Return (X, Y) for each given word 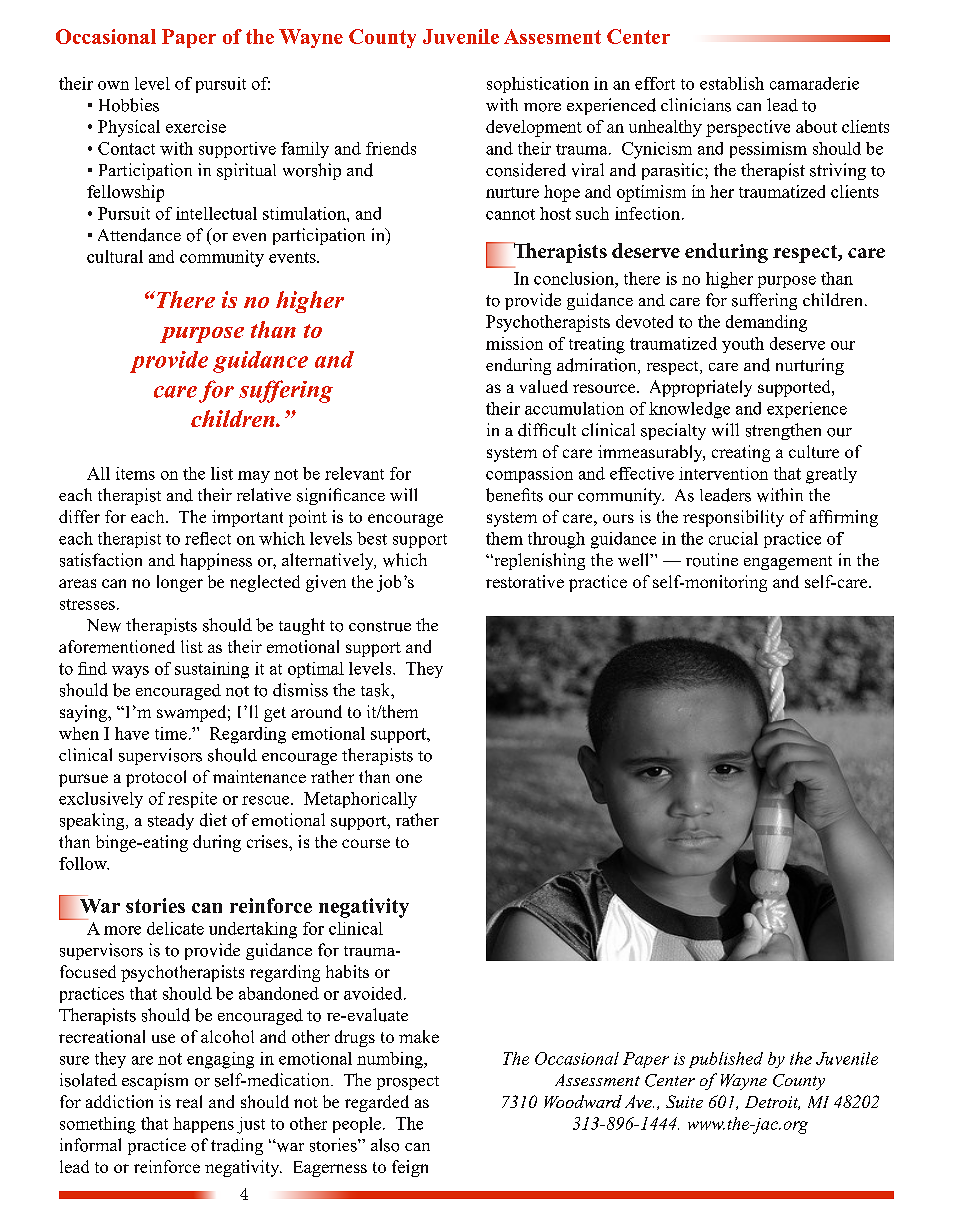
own (113, 85)
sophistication (538, 85)
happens (203, 1125)
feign (410, 1168)
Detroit (772, 1103)
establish (732, 83)
